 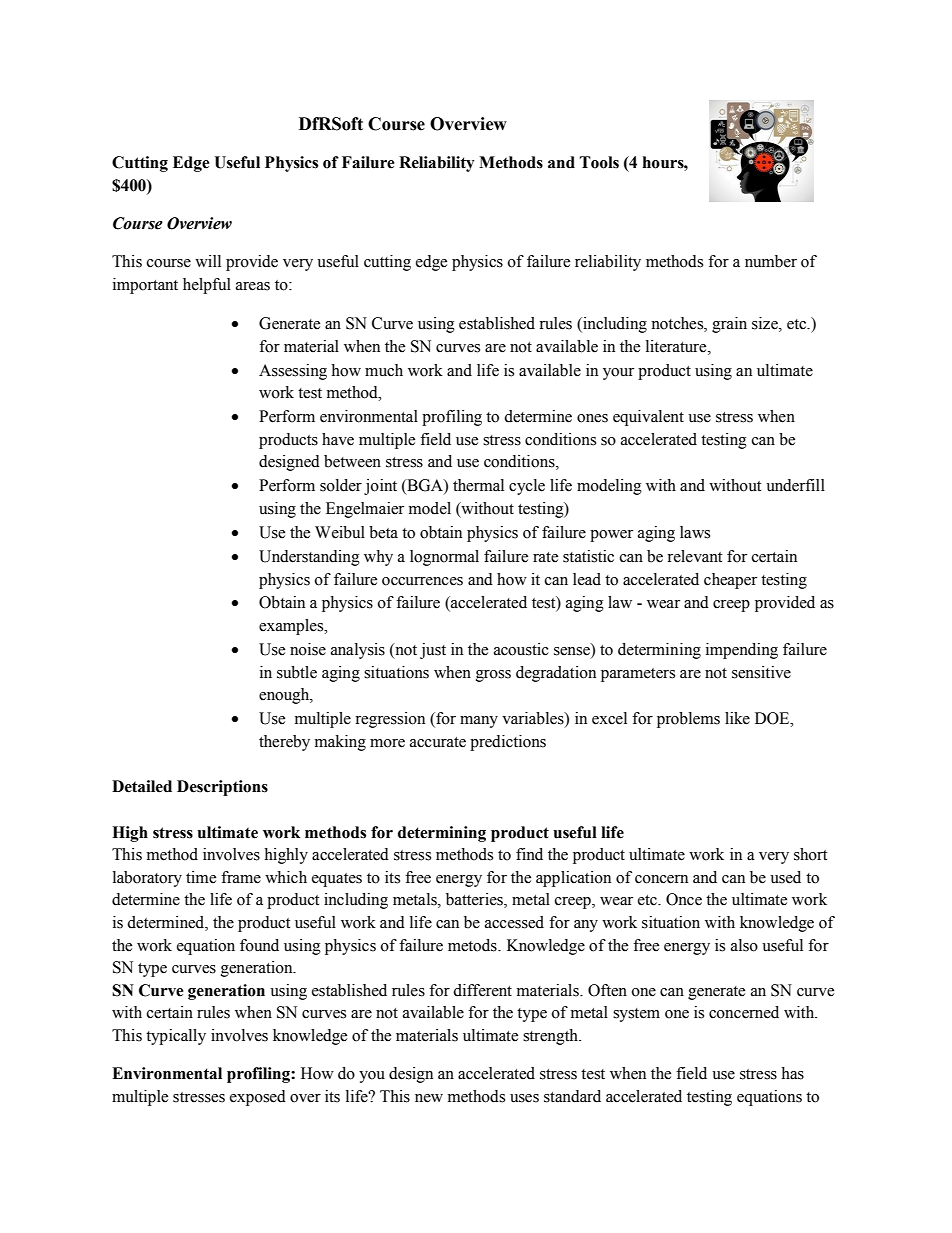 I want to click on exposed, so click(x=258, y=1098).
